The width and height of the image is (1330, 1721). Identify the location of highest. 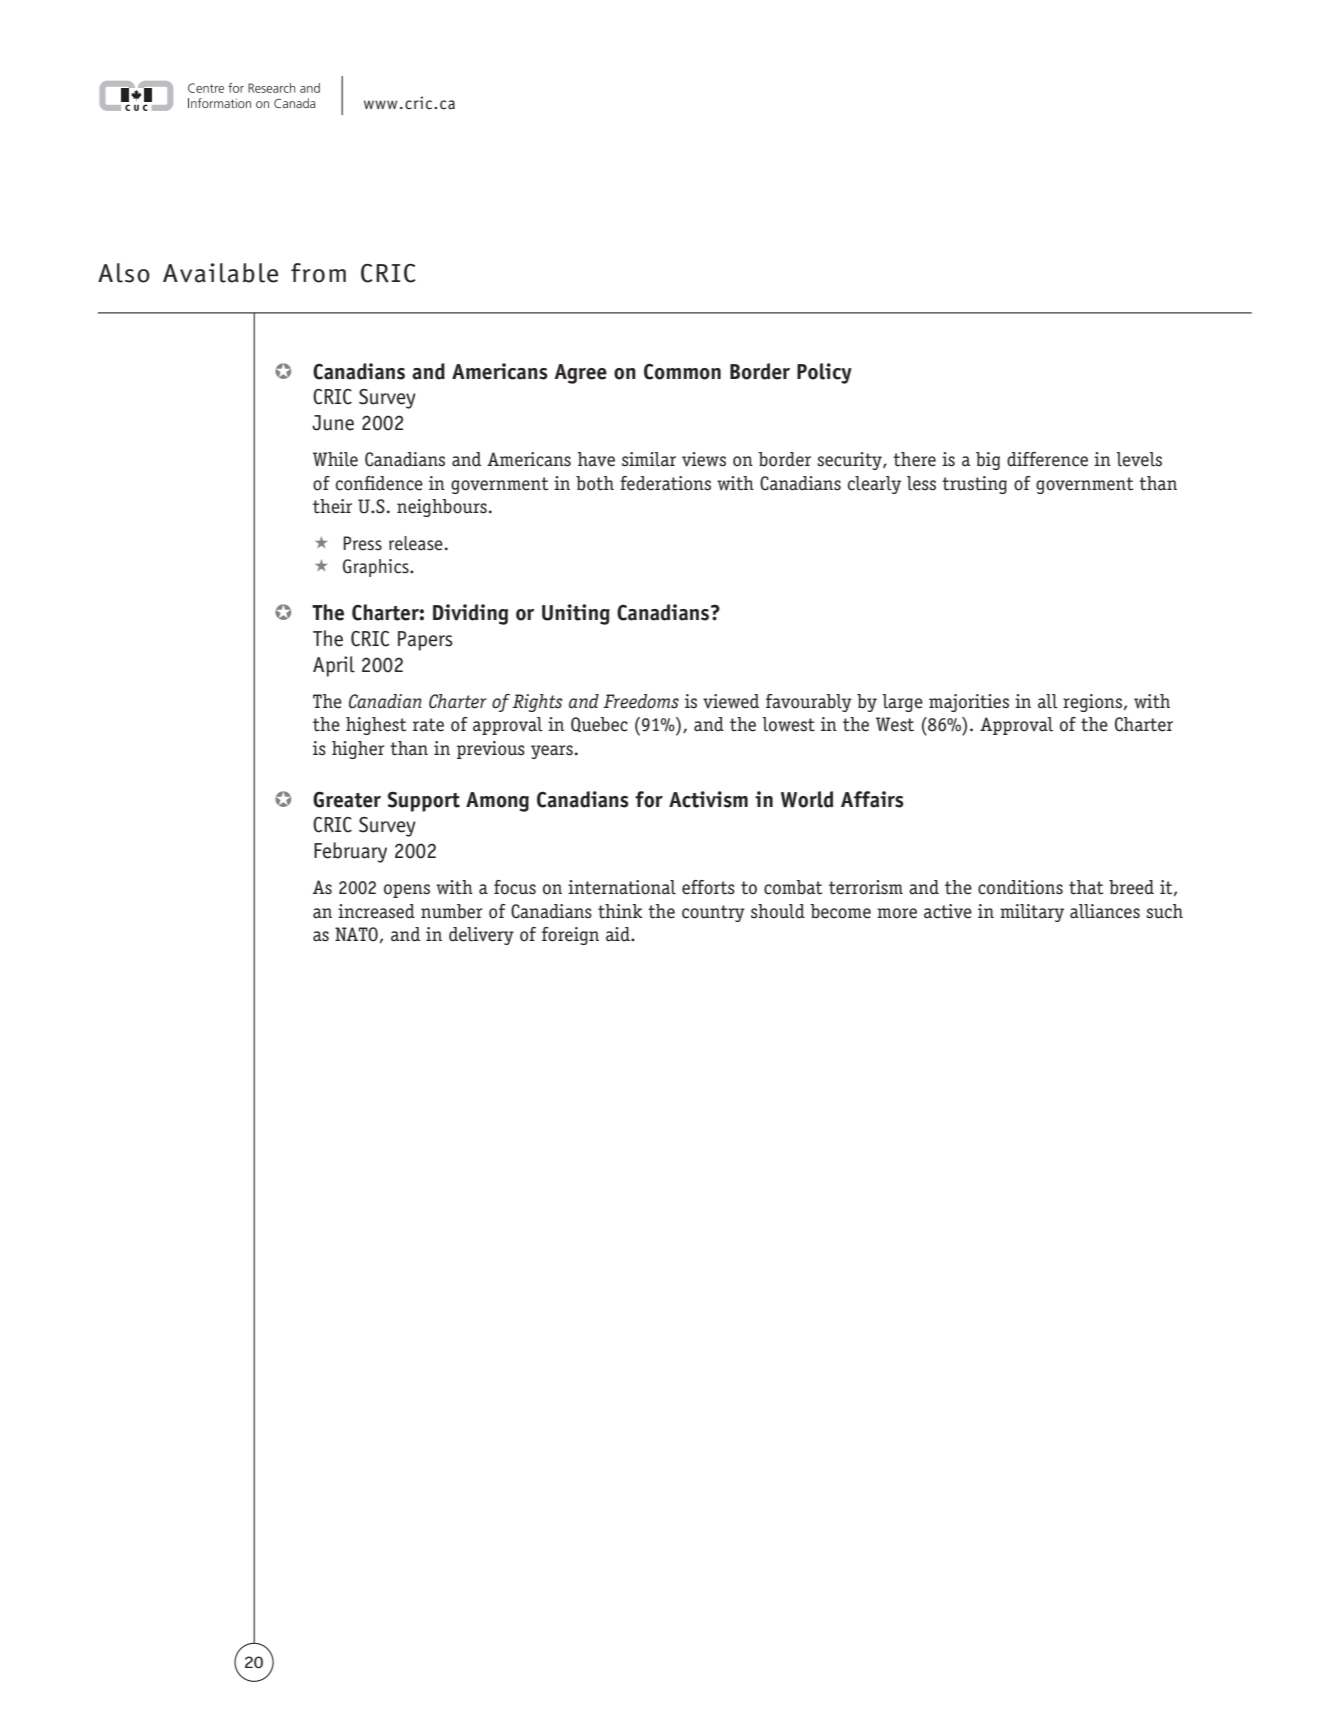
(376, 726).
